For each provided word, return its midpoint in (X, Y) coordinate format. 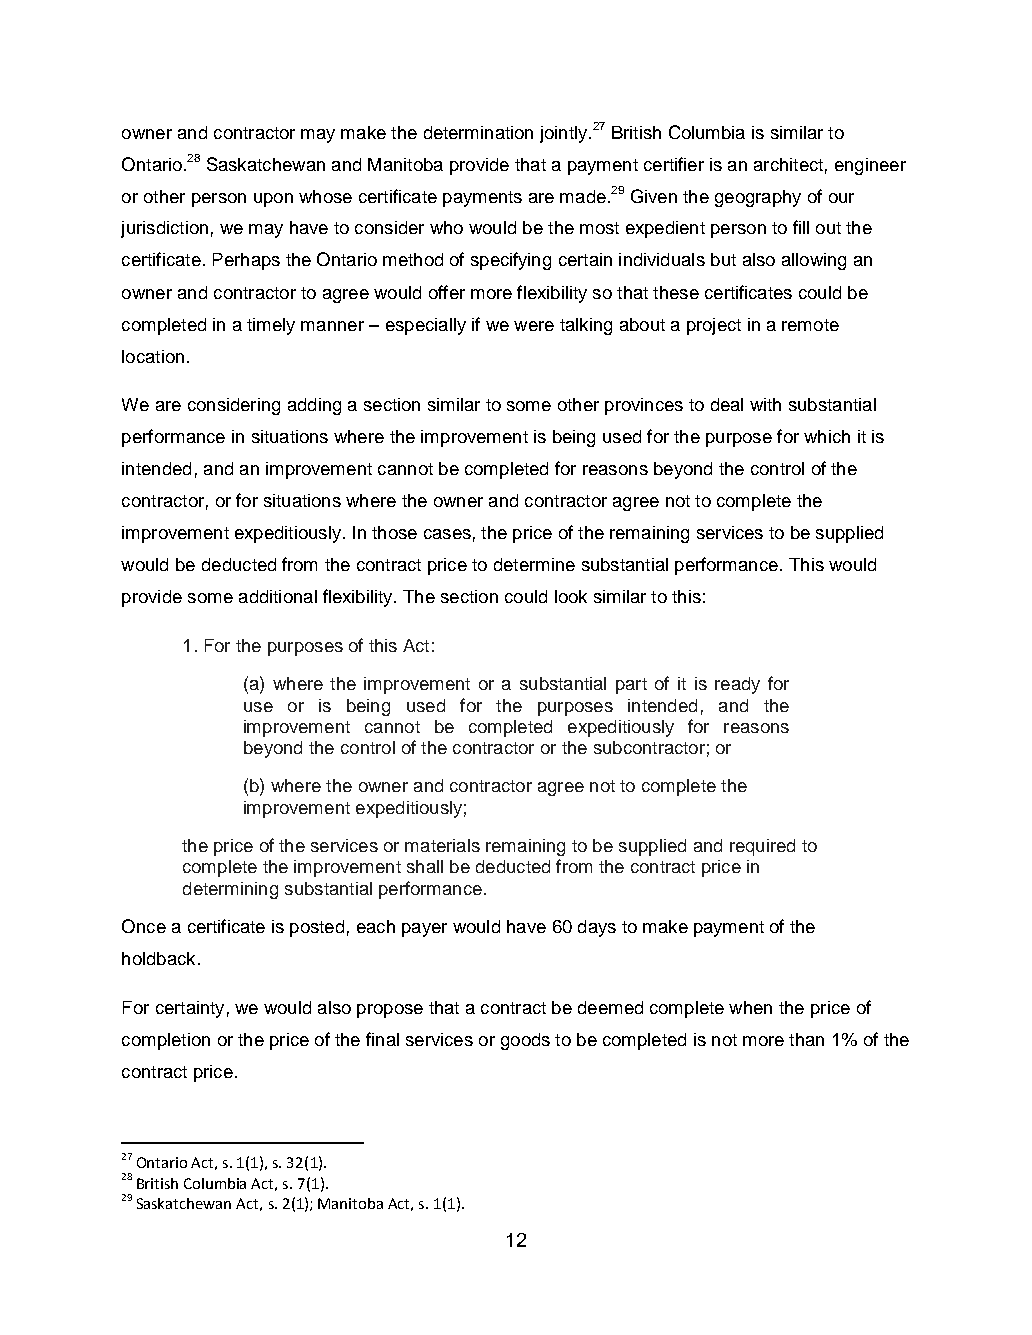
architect (788, 164)
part (631, 686)
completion (166, 1041)
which (827, 436)
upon (273, 200)
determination (478, 132)
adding (314, 406)
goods (525, 1041)
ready (737, 685)
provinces (644, 406)
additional (278, 596)
